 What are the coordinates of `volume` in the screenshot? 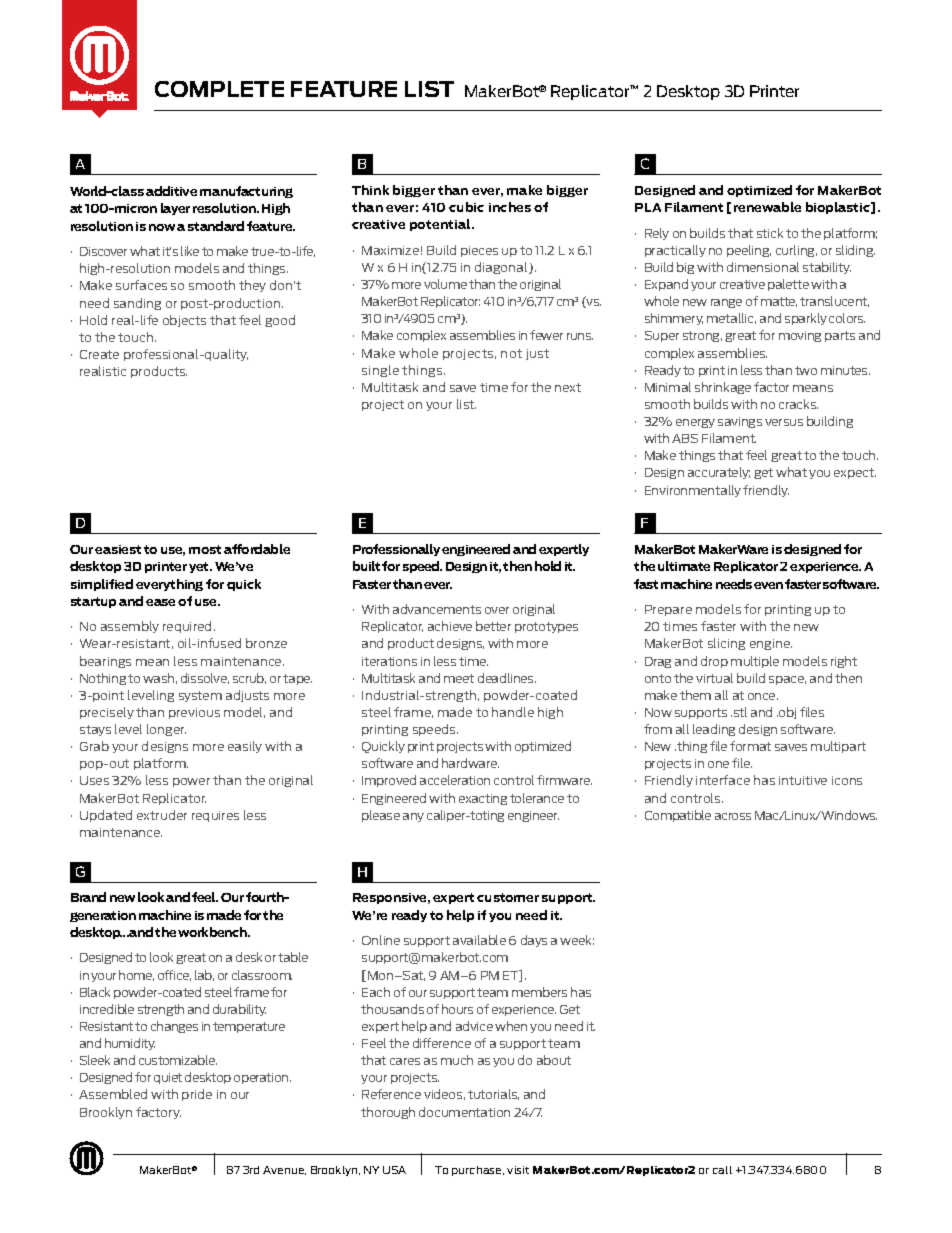 It's located at (445, 284).
